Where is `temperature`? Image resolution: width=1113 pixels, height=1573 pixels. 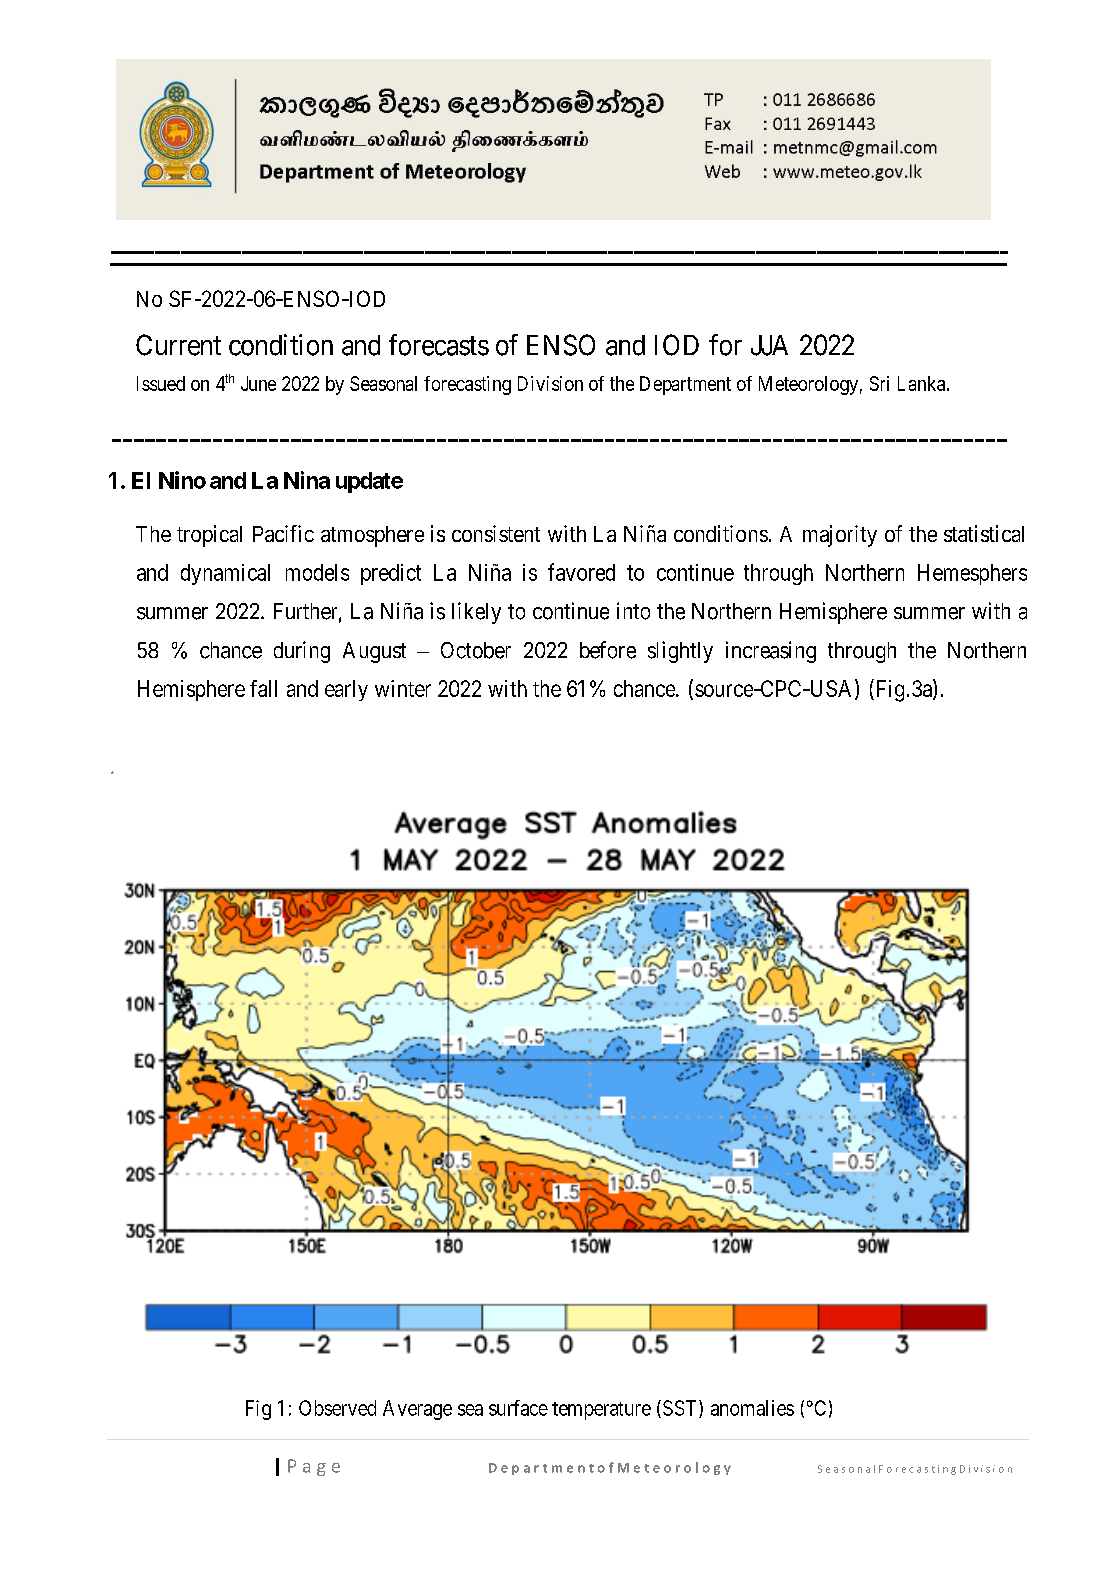
temperature is located at coordinates (601, 1411).
